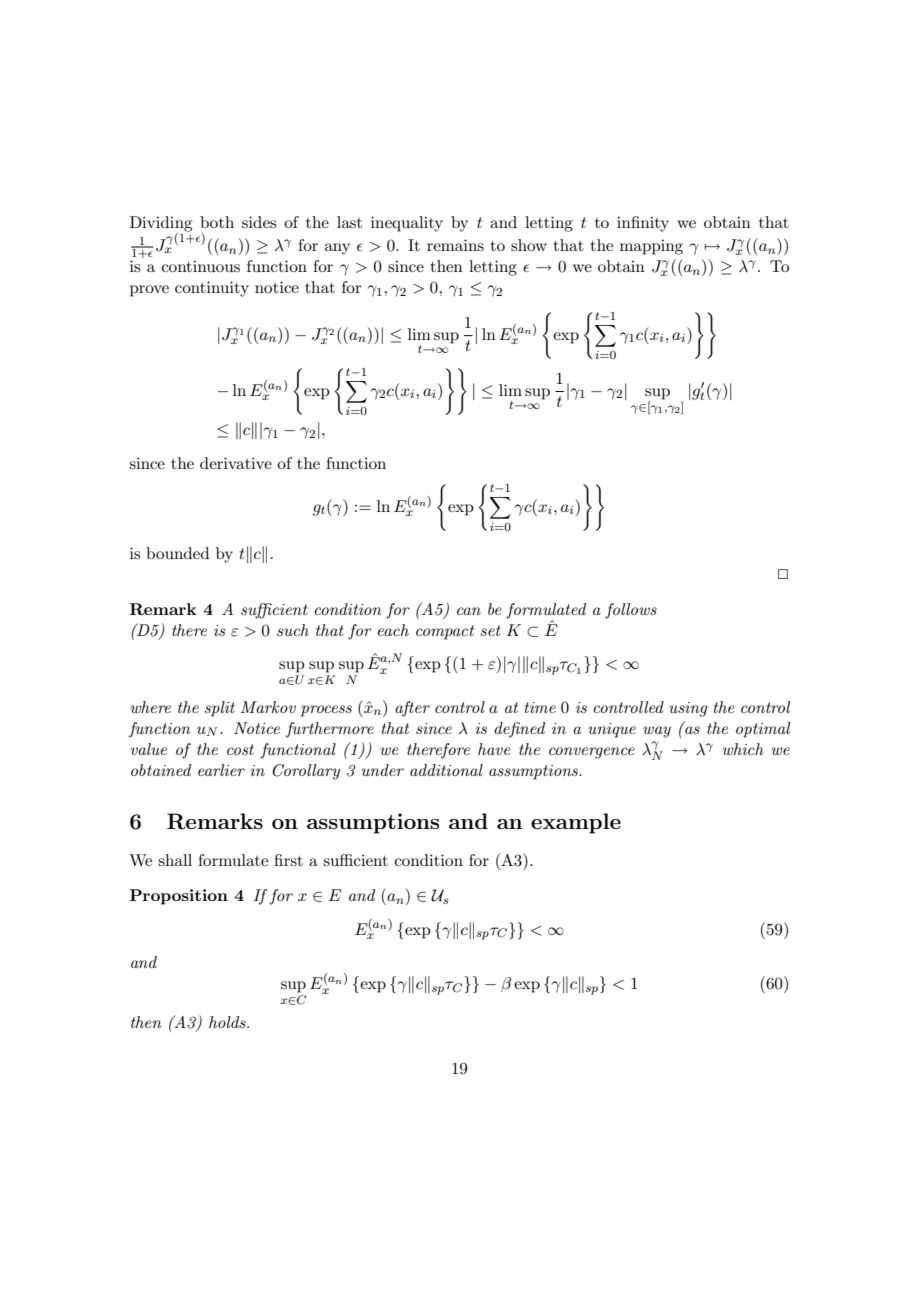 Image resolution: width=924 pixels, height=1308 pixels. I want to click on mapping, so click(651, 247).
